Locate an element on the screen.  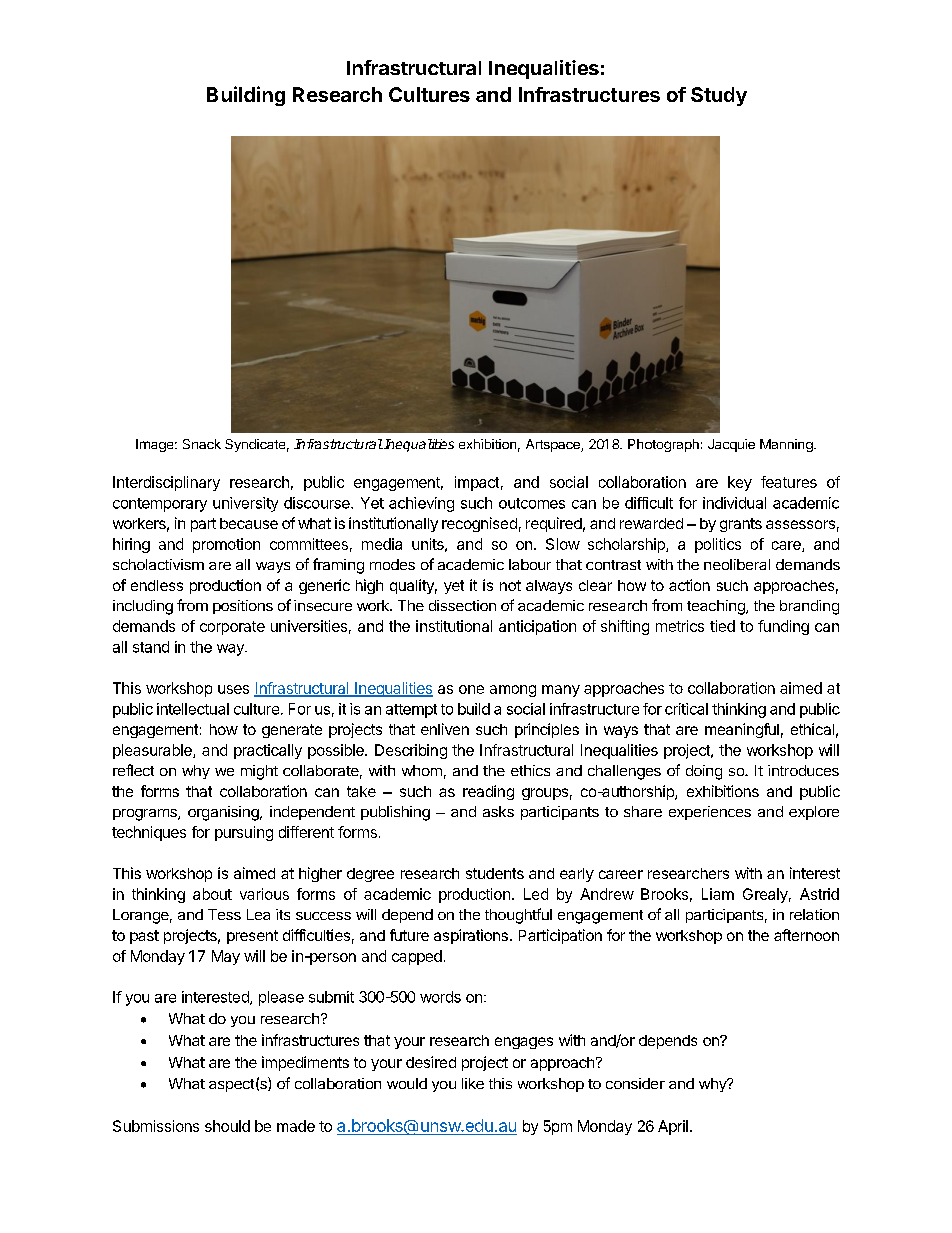
impact is located at coordinates (477, 483).
